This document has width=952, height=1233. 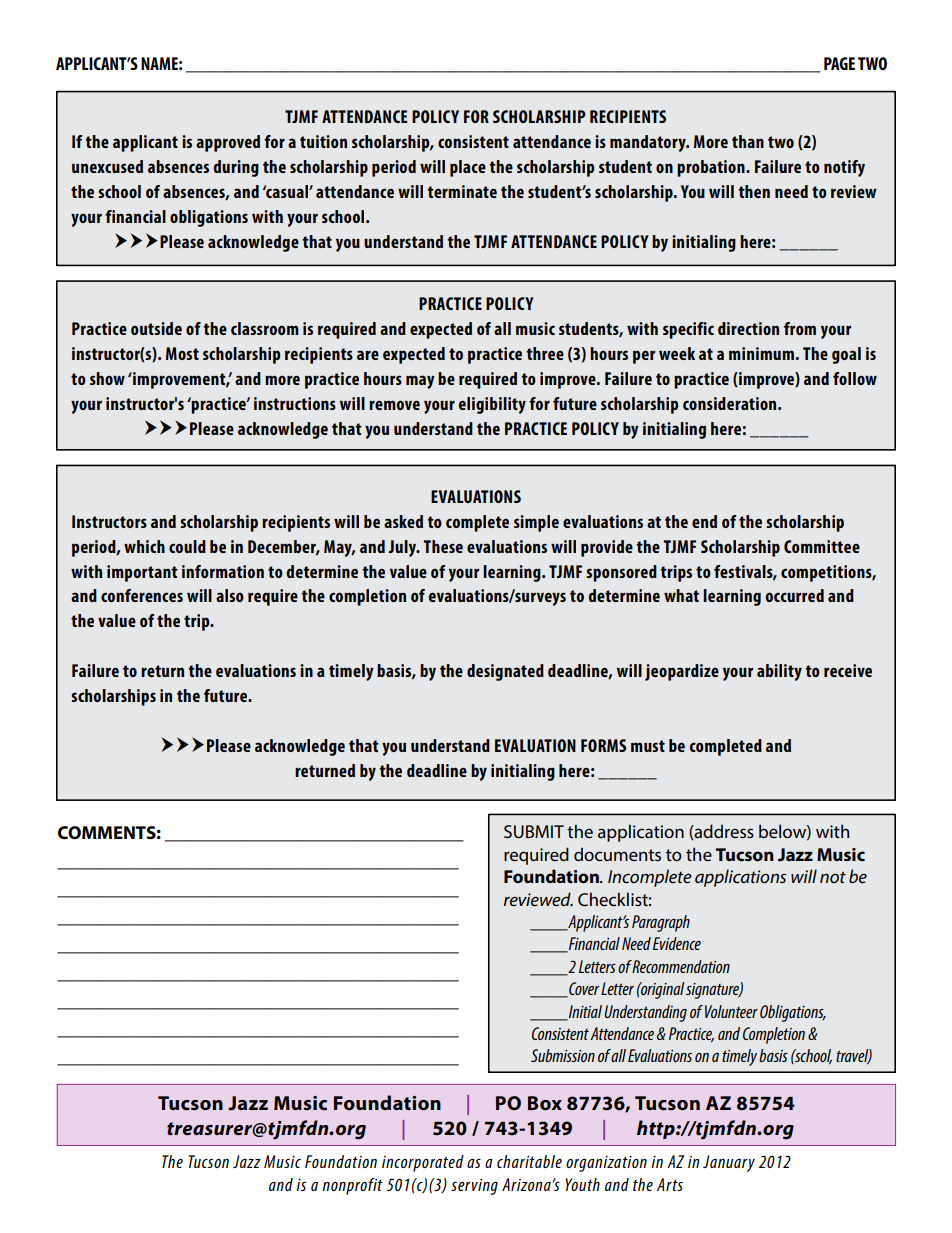 I want to click on instructions, so click(x=295, y=403).
